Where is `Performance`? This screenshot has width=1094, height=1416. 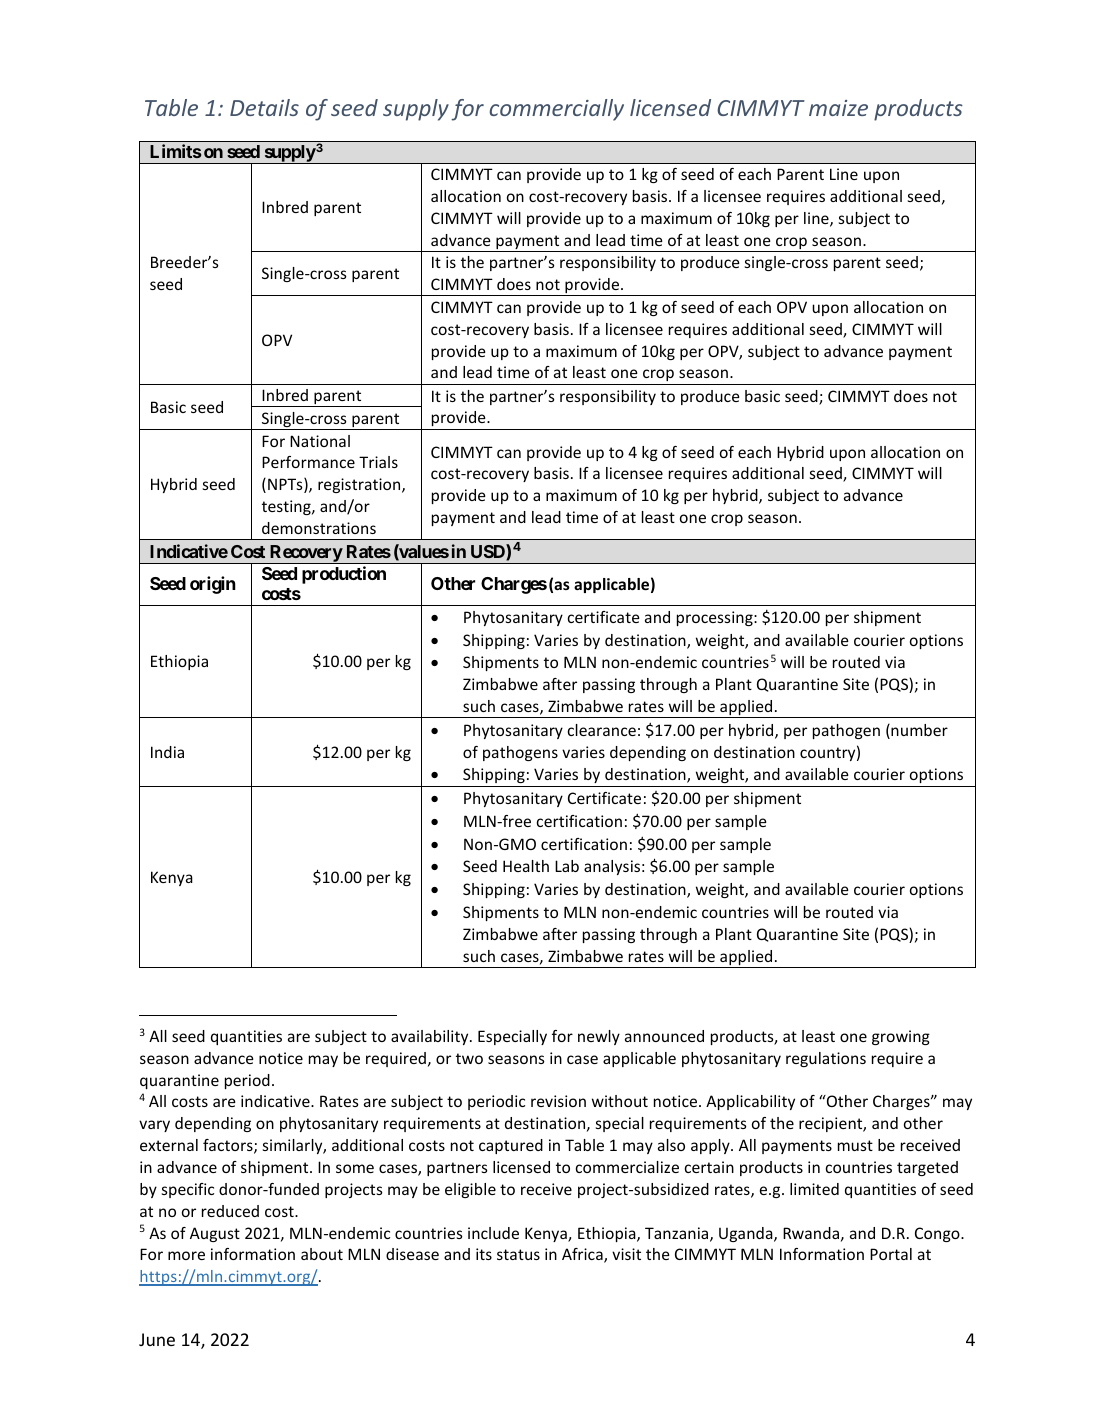
Performance is located at coordinates (308, 462).
